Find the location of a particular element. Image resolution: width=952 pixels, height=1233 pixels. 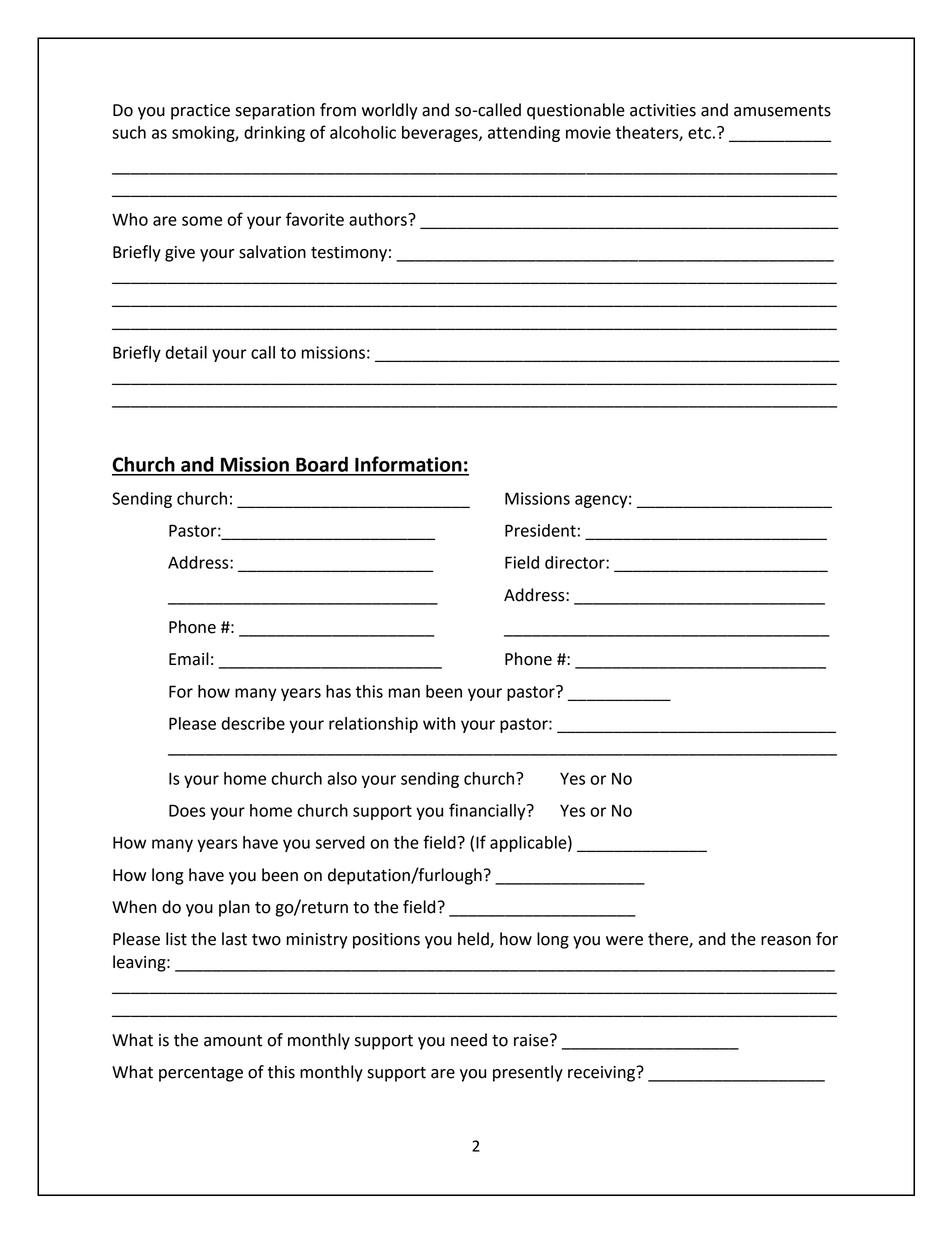

President is located at coordinates (540, 530).
